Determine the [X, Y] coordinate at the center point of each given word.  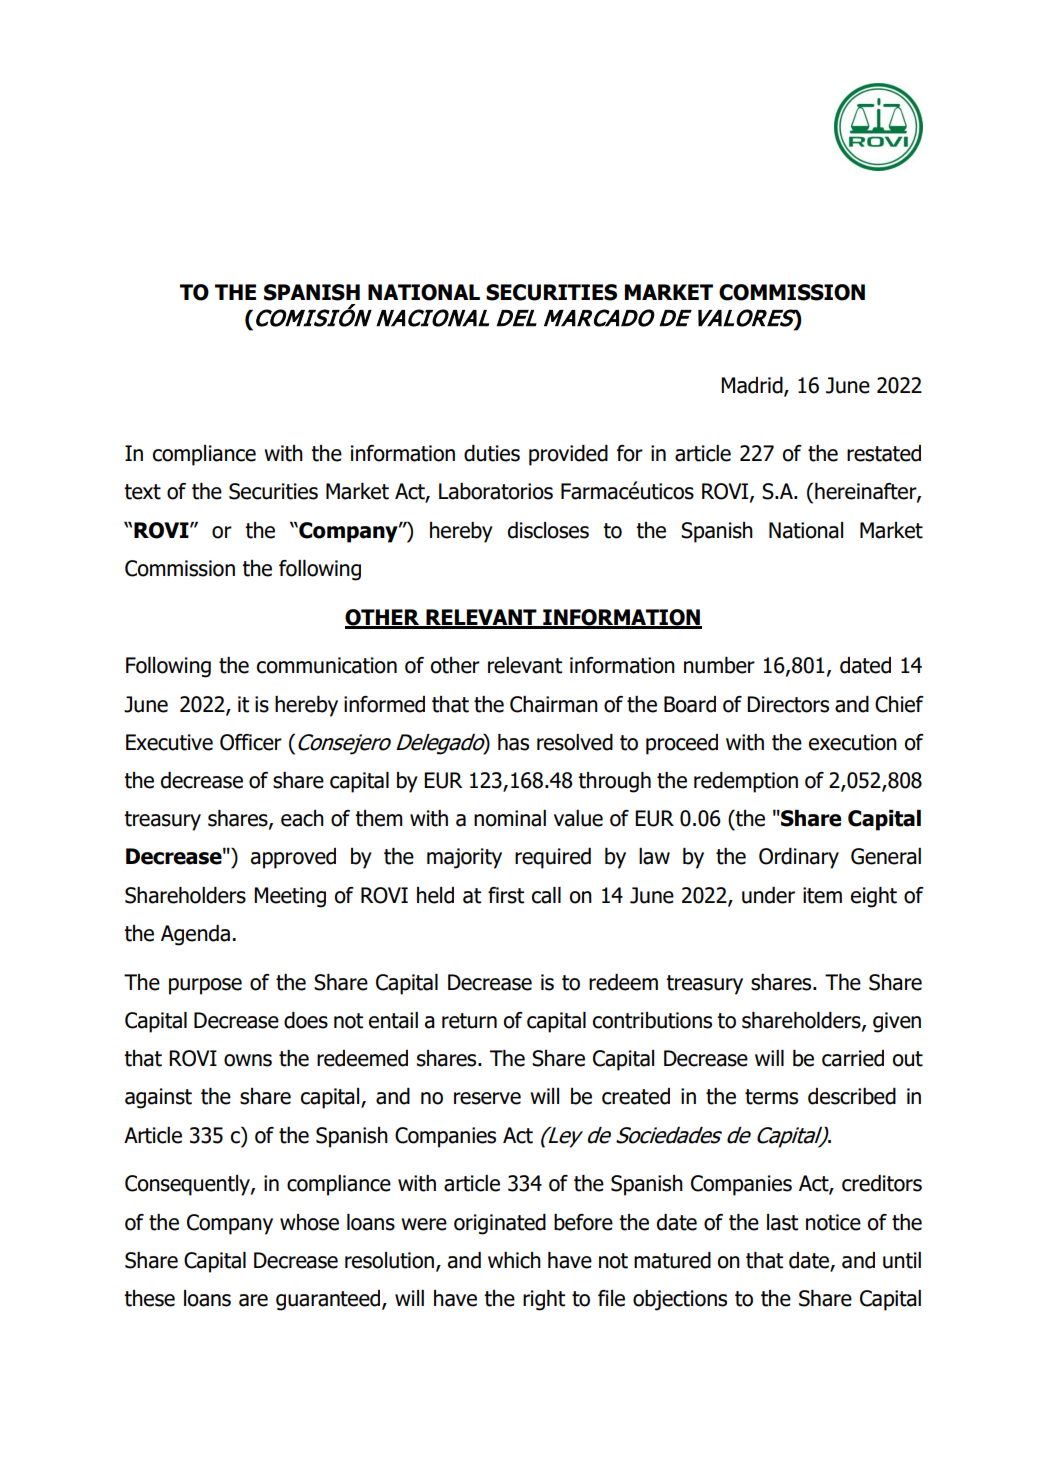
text [142, 492]
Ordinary [799, 858]
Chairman [554, 704]
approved [293, 858]
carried [853, 1058]
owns [248, 1060]
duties [492, 453]
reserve [487, 1098]
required [553, 858]
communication [327, 665]
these [149, 1298]
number [719, 665]
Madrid [753, 386]
